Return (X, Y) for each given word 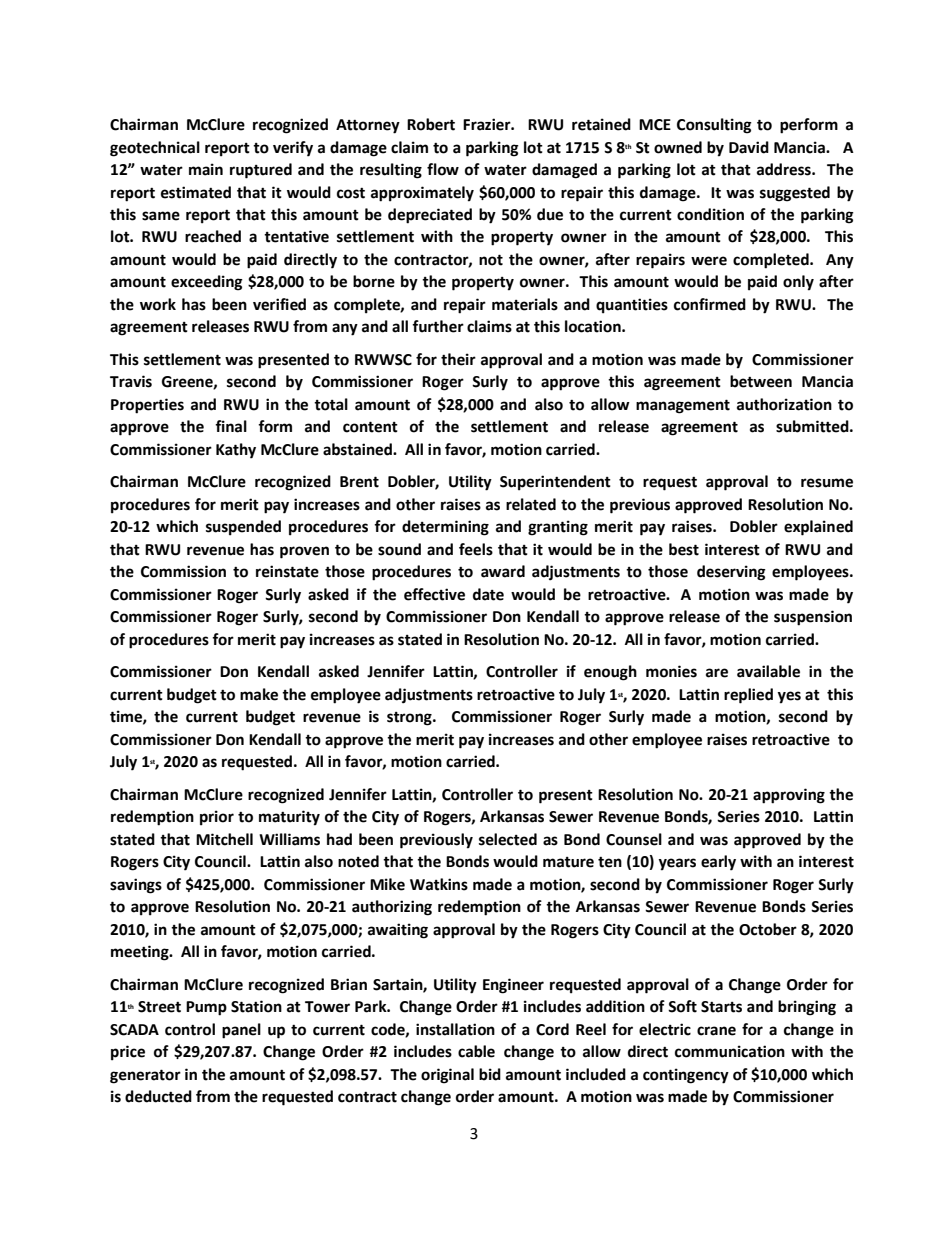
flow (443, 169)
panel (241, 1031)
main (206, 169)
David (749, 147)
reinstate (287, 571)
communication (730, 1051)
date (488, 594)
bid (490, 1074)
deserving (731, 573)
